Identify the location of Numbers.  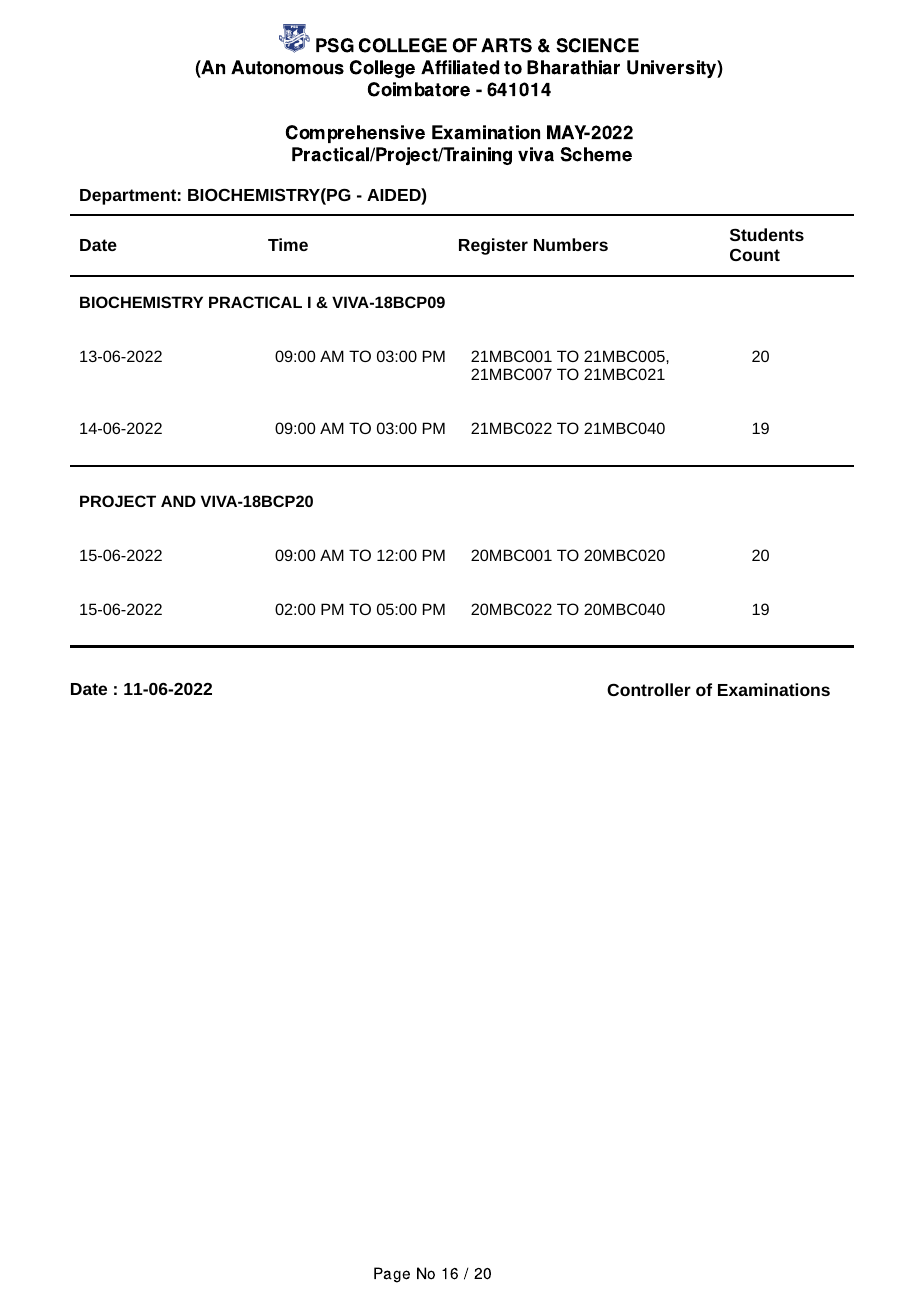
(571, 244).
